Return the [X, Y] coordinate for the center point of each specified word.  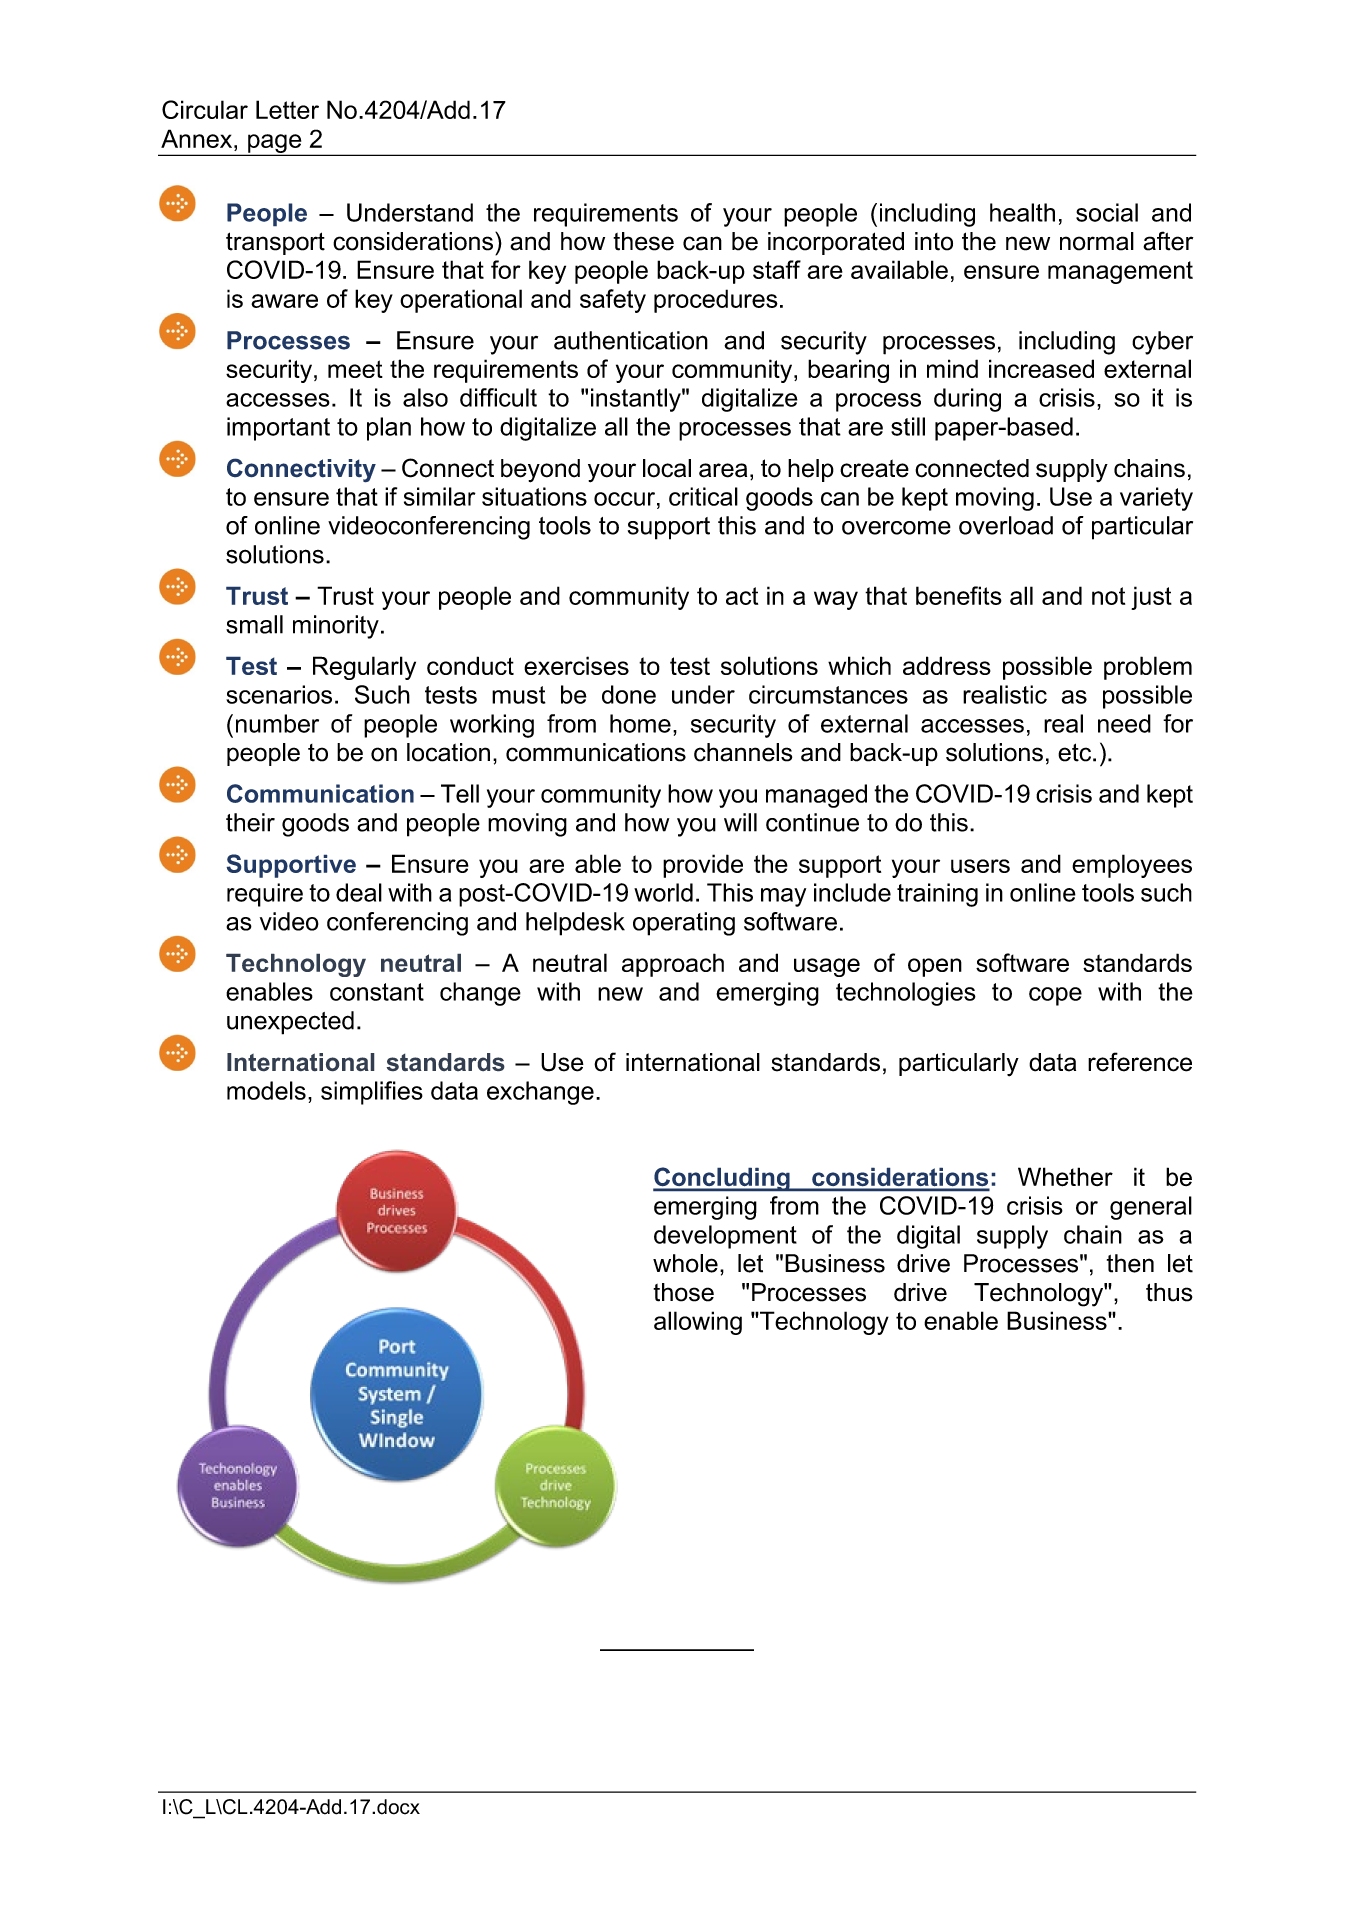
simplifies [372, 1093]
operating [684, 924]
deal [359, 892]
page [275, 144]
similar [440, 496]
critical [703, 496]
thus [1169, 1292]
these [643, 241]
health [1022, 212]
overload [1006, 525]
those [683, 1292]
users [980, 866]
